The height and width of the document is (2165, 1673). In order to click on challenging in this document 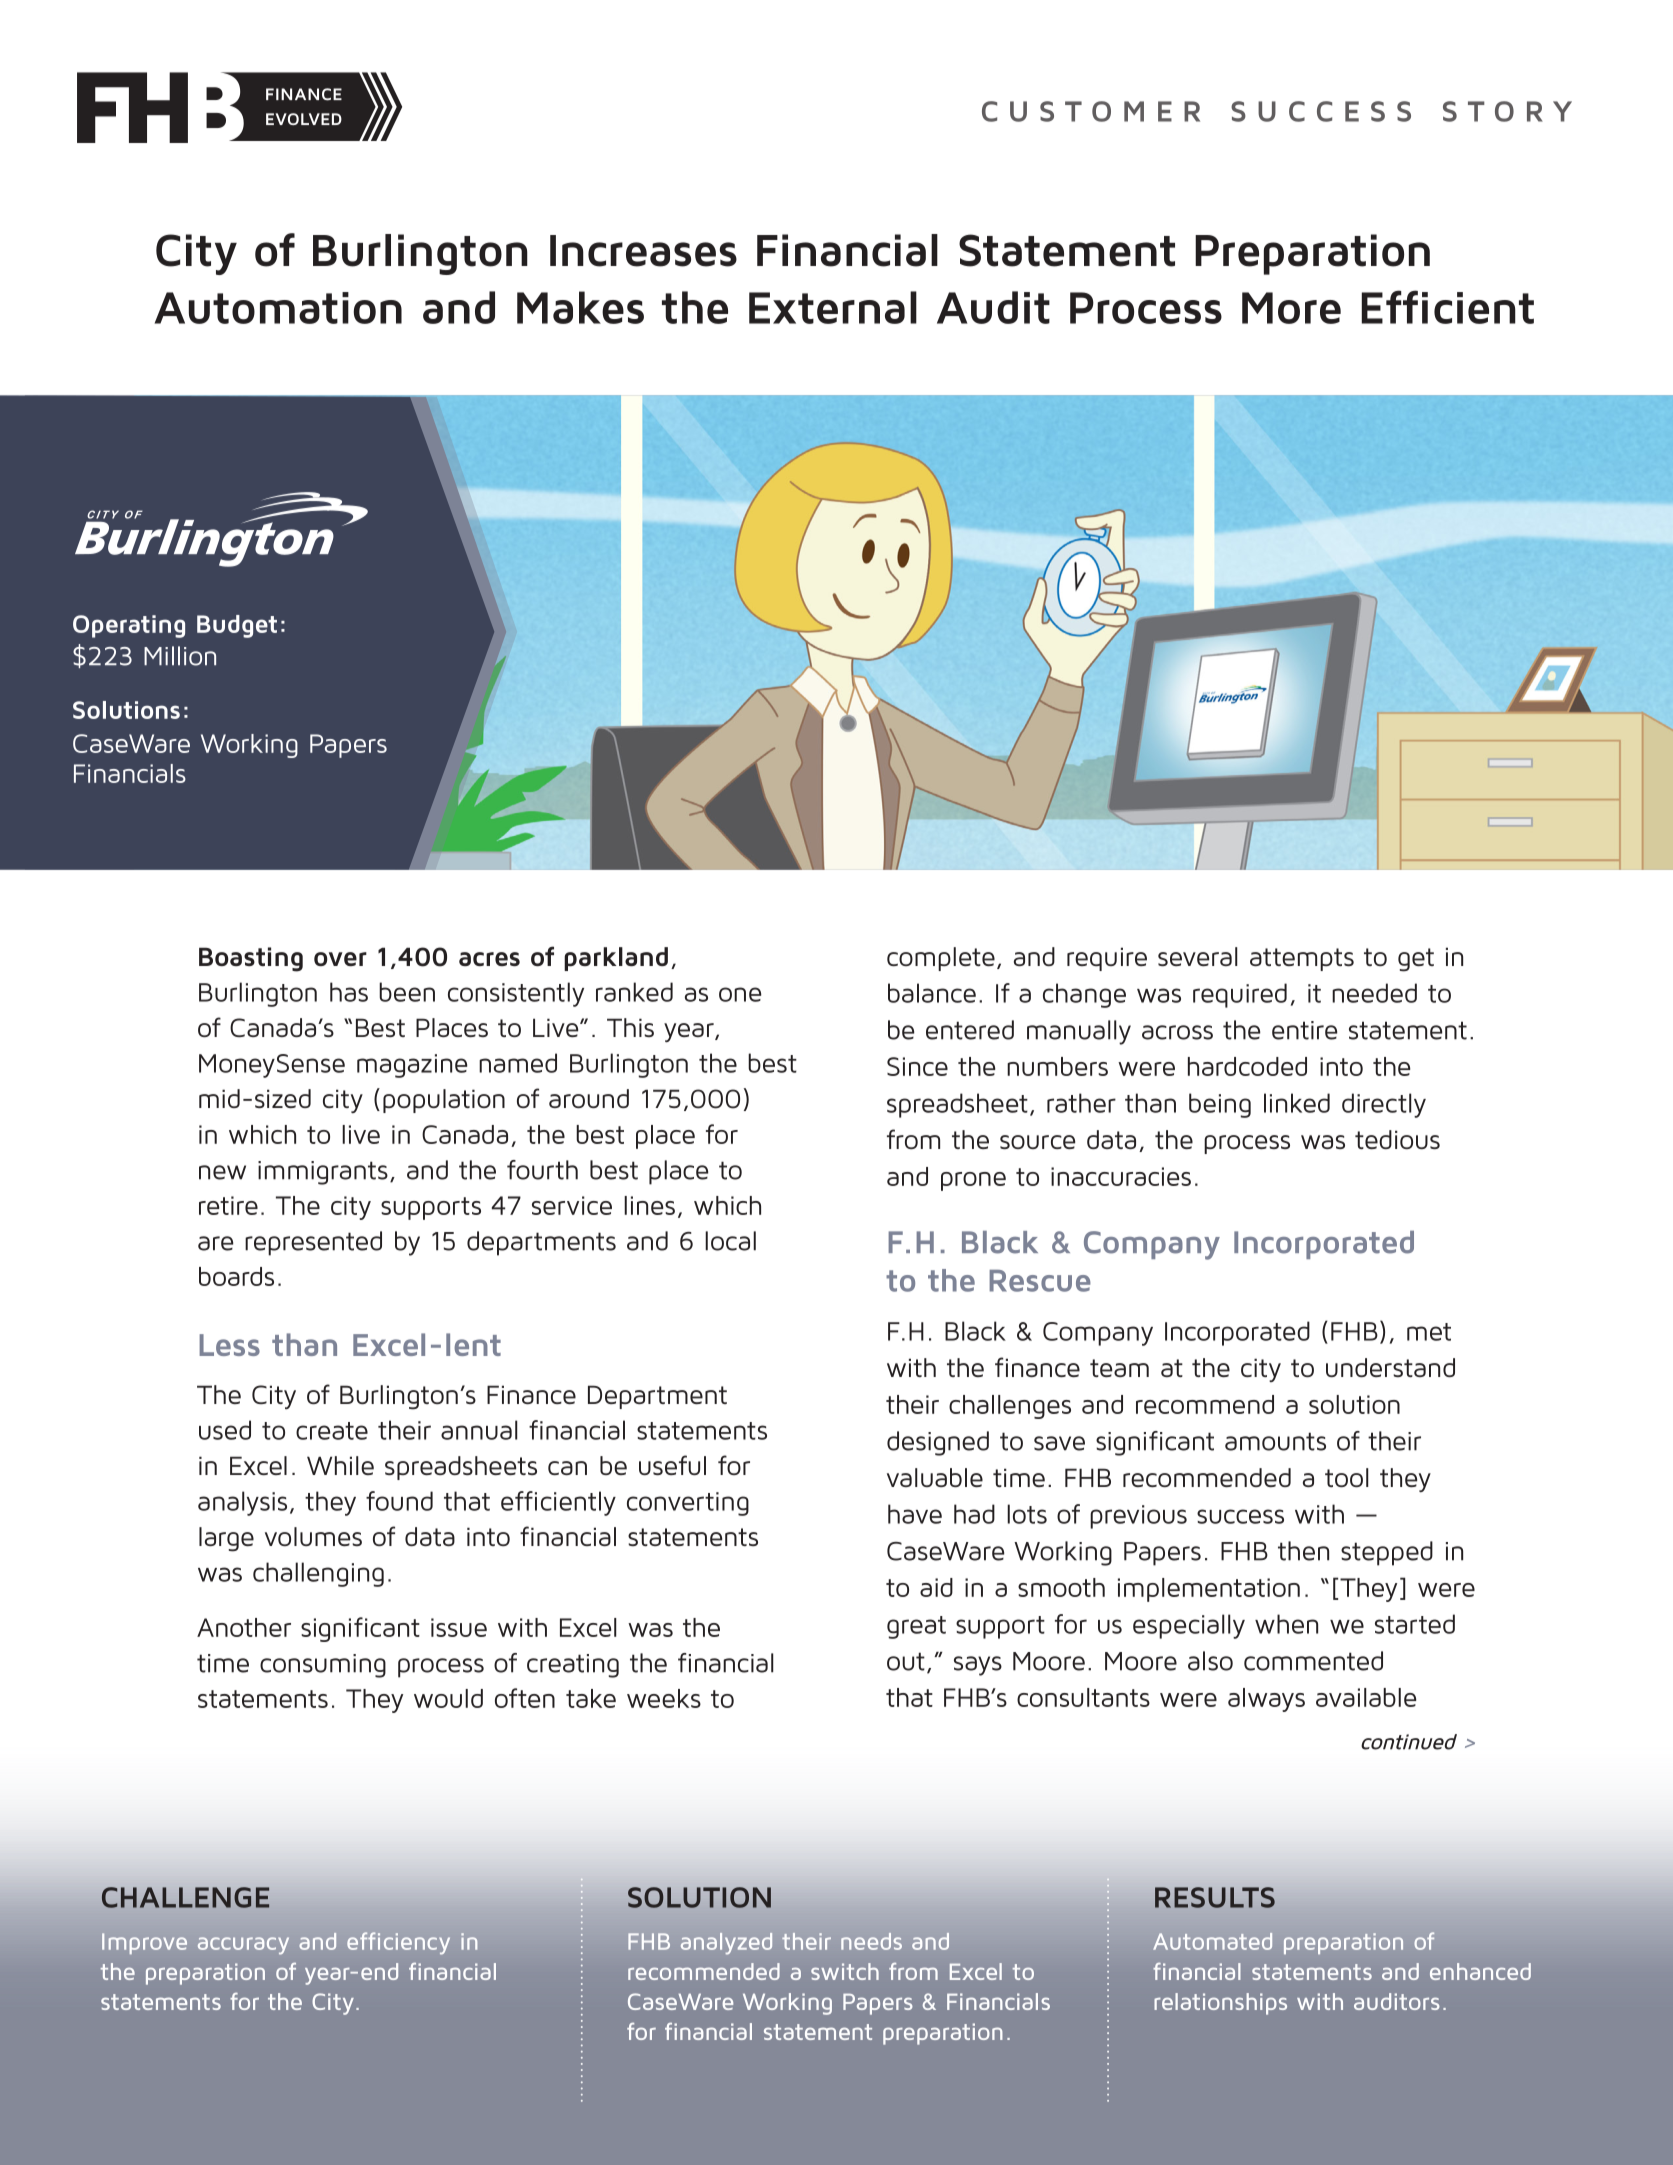, I will do `click(318, 1574)`.
